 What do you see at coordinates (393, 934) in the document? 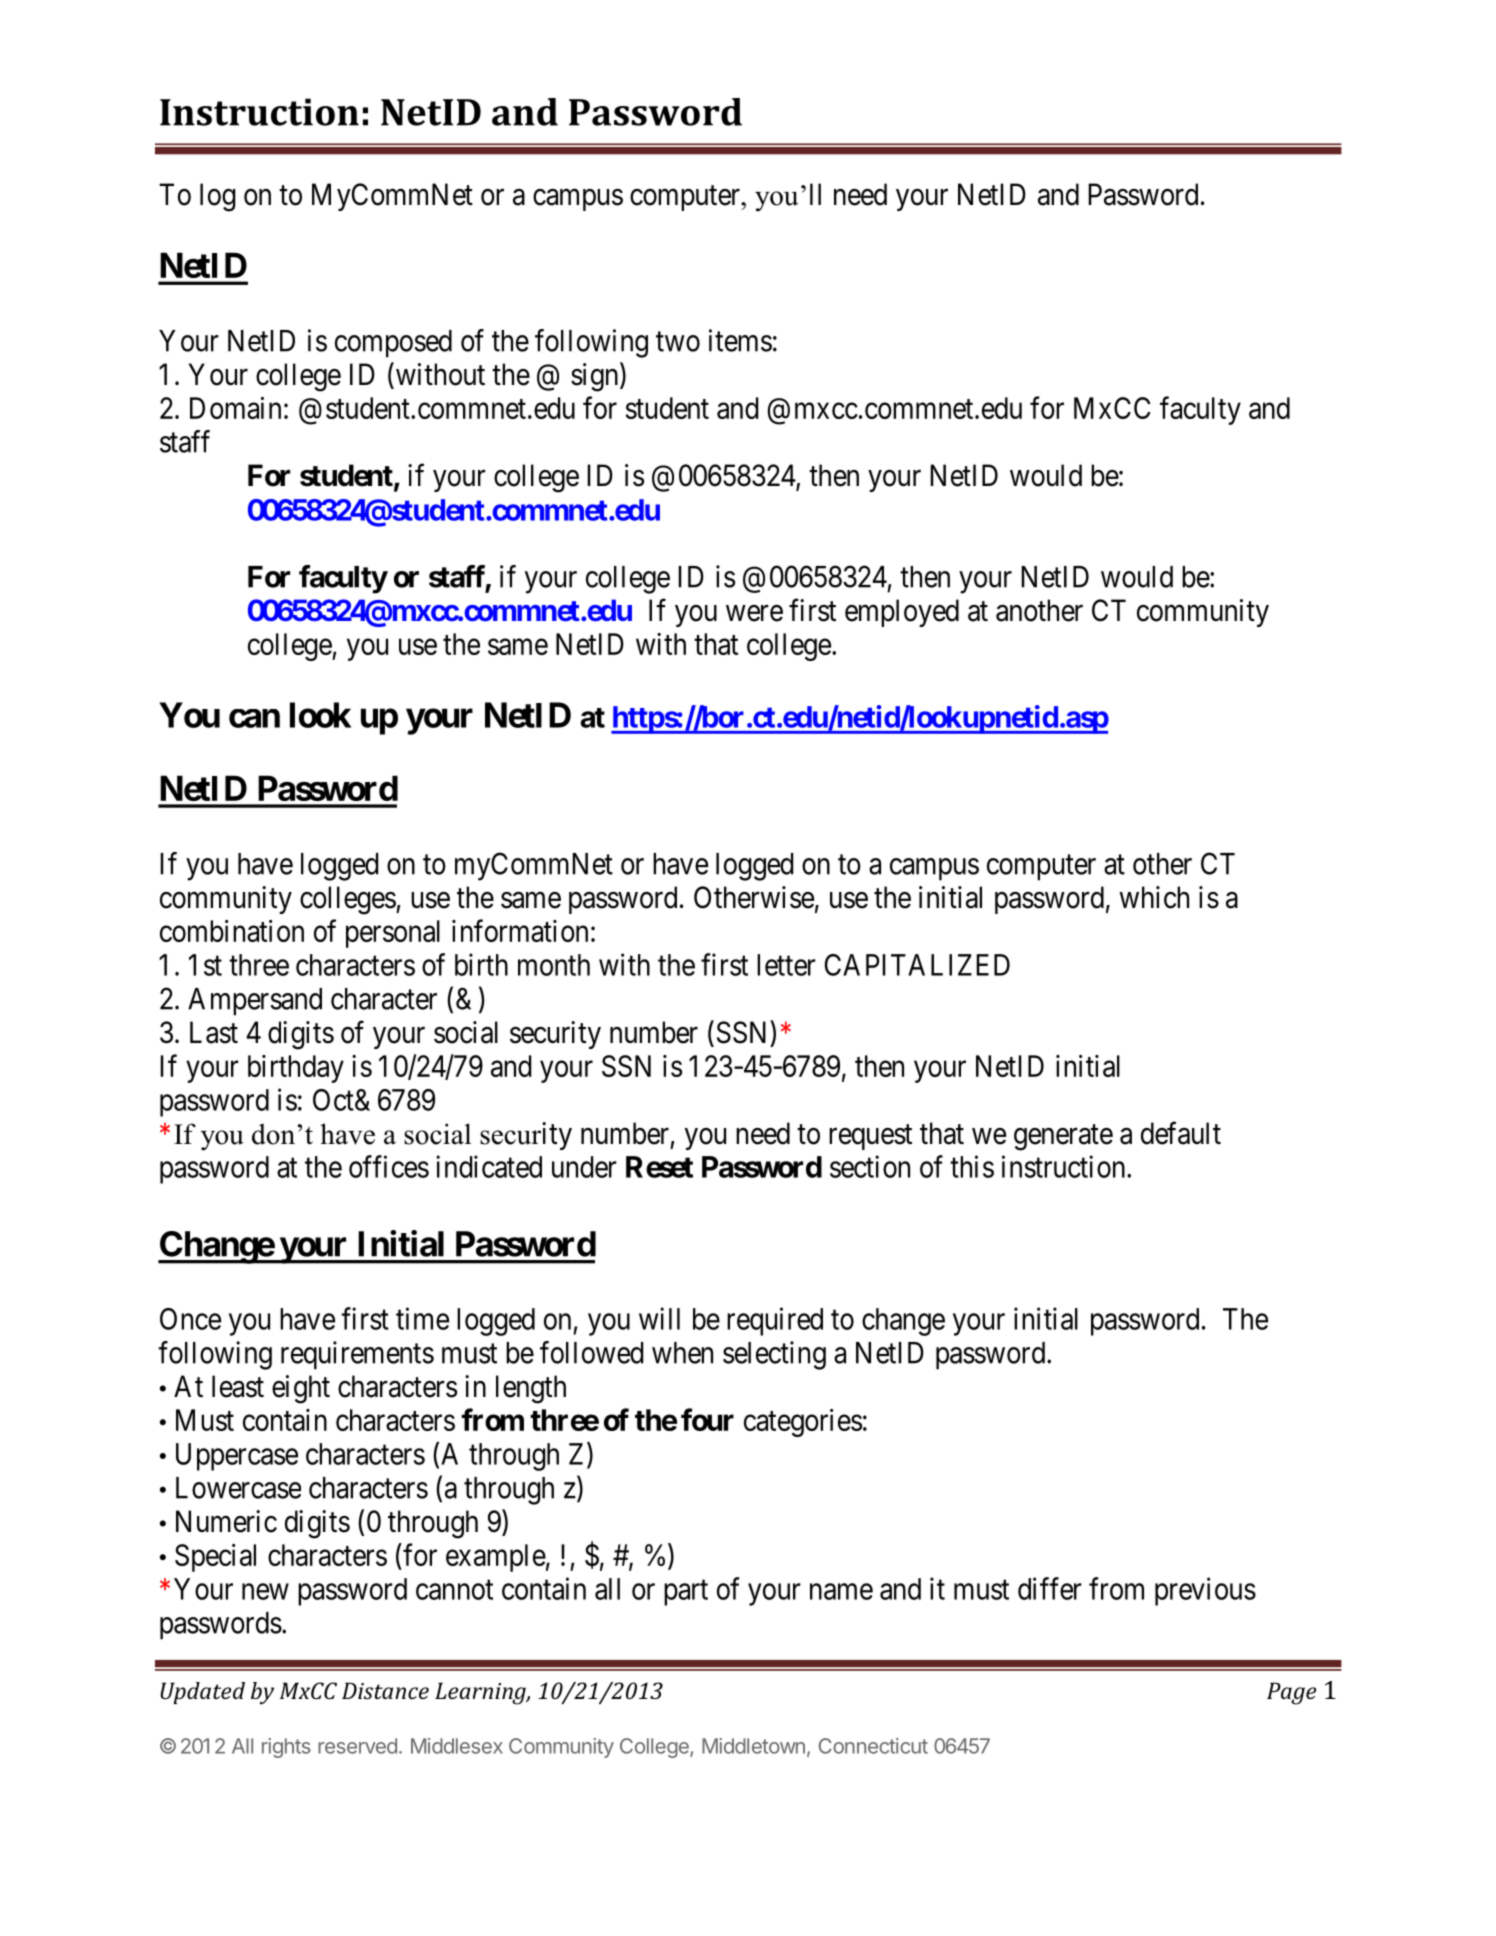
I see `personal` at bounding box center [393, 934].
